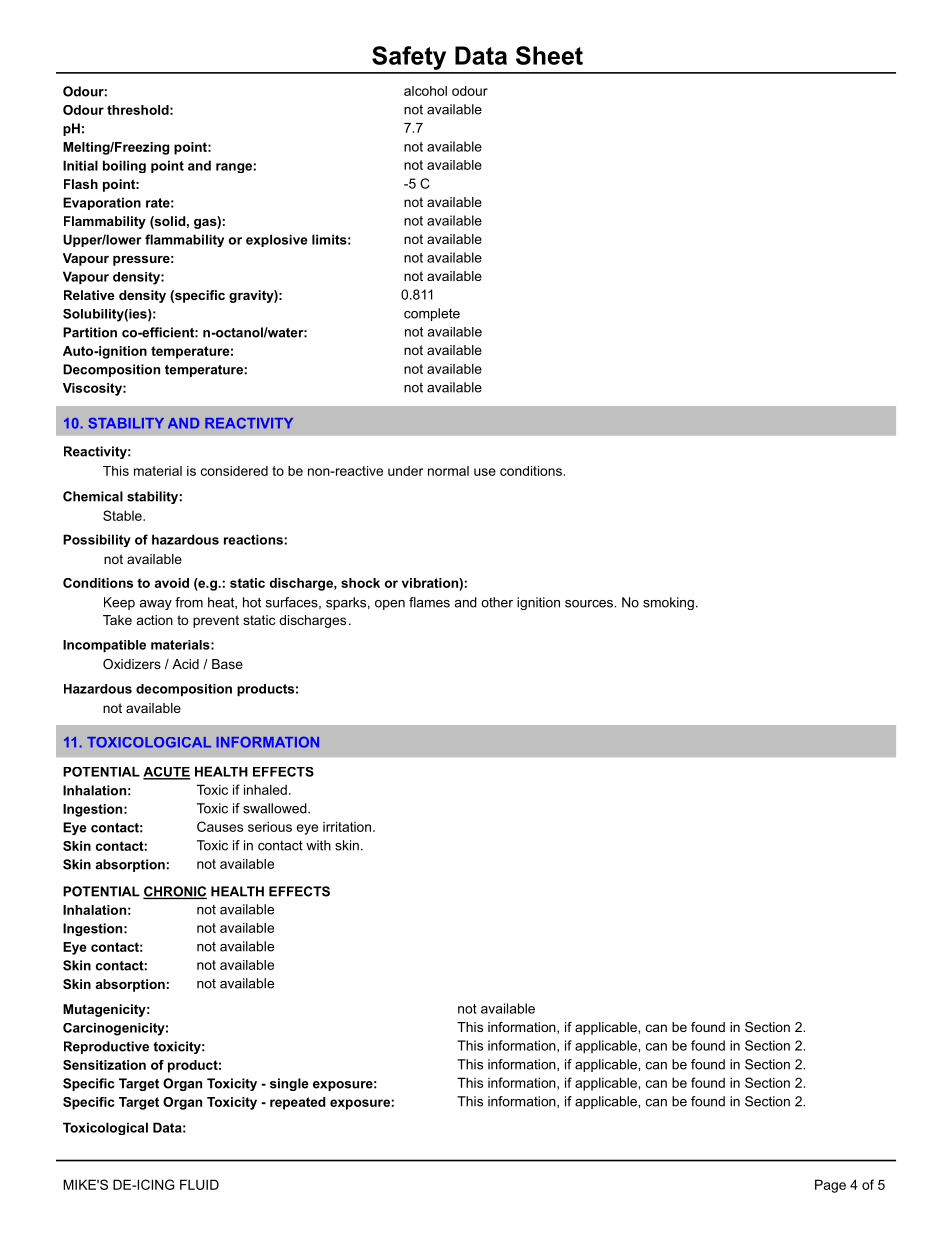 This screenshot has width=952, height=1233. What do you see at coordinates (668, 603) in the screenshot?
I see `smoking` at bounding box center [668, 603].
